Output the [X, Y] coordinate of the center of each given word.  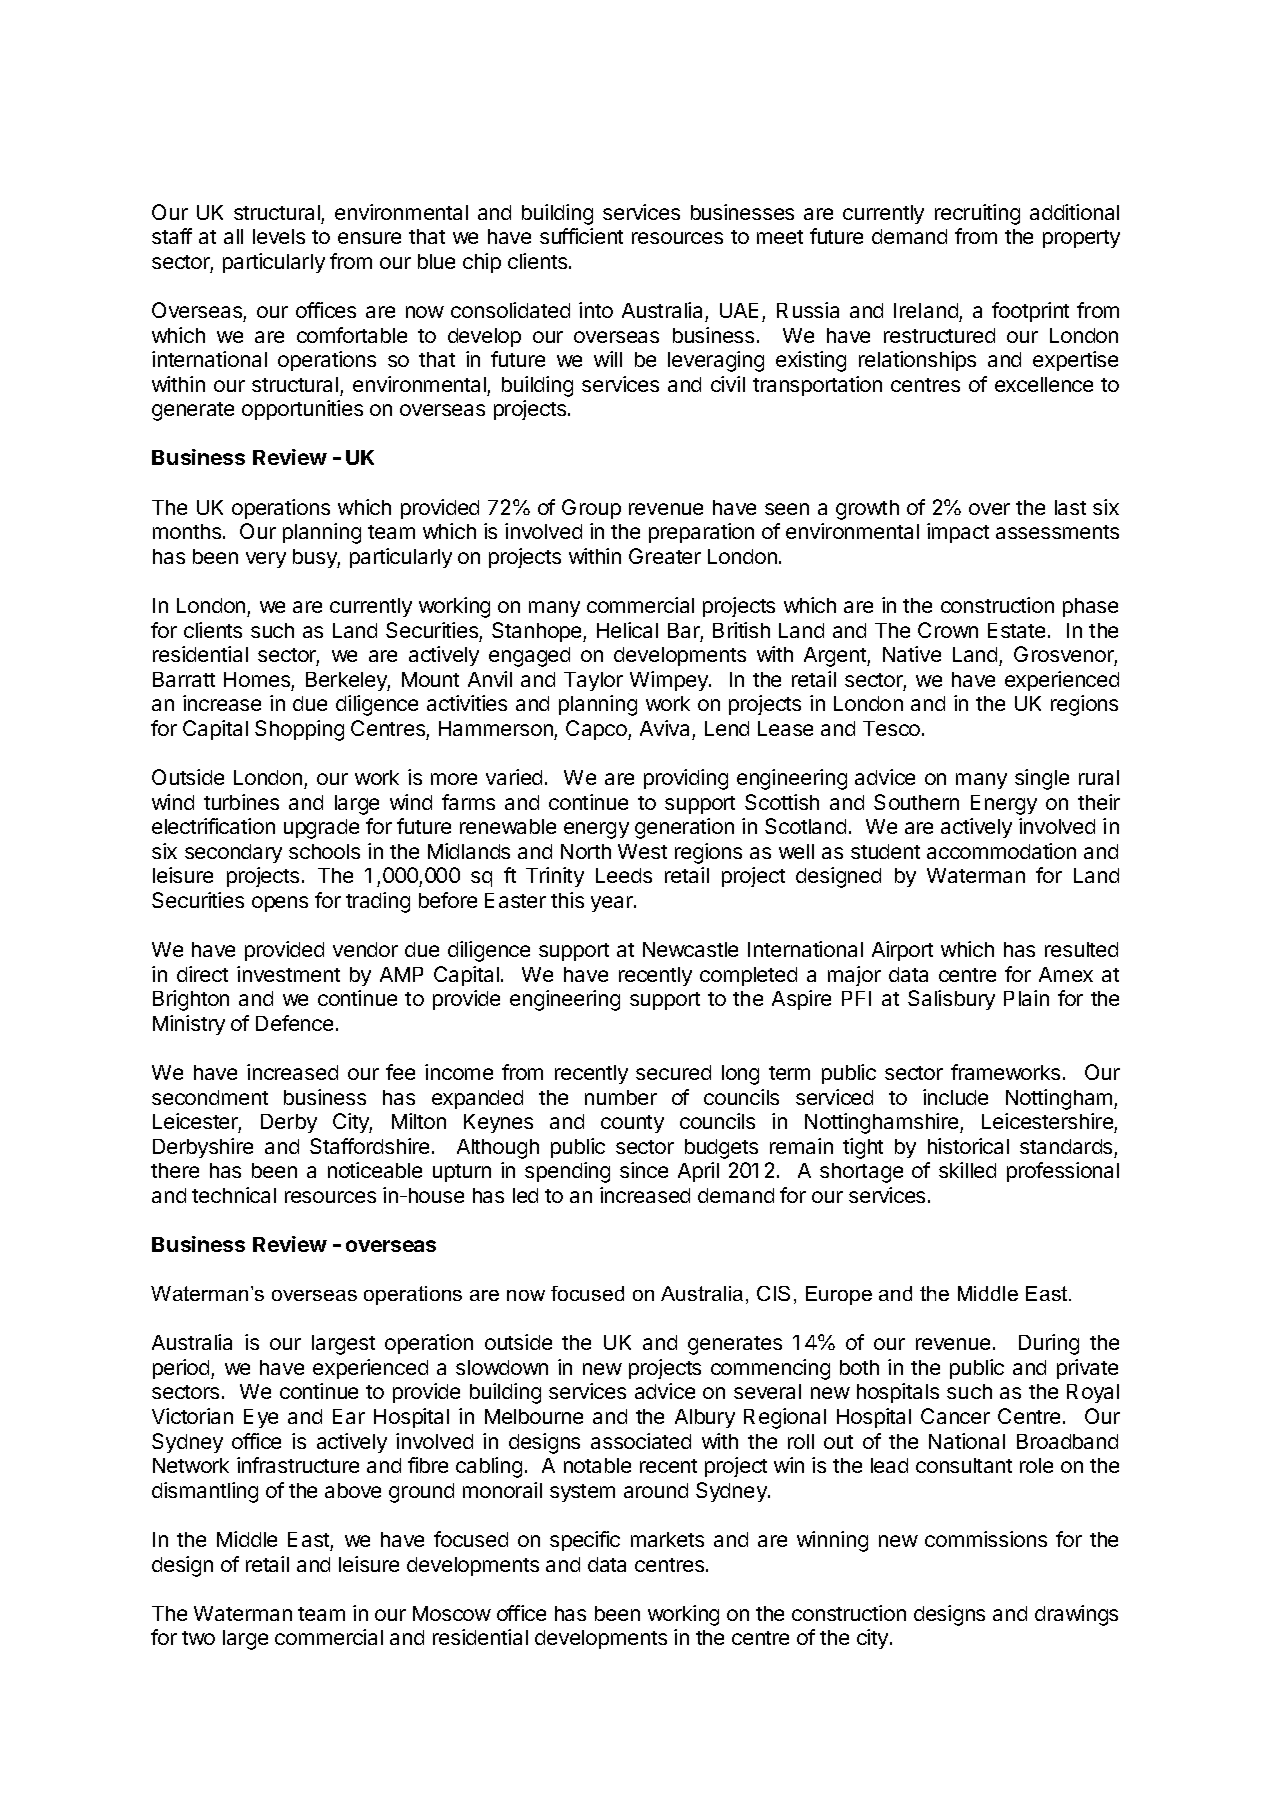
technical [234, 1195]
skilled [967, 1170]
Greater [665, 556]
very [266, 560]
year [613, 904]
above [353, 1490]
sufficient [581, 236]
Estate [1016, 630]
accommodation [1001, 851]
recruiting [977, 214]
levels [279, 236]
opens [280, 904]
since [644, 1170]
